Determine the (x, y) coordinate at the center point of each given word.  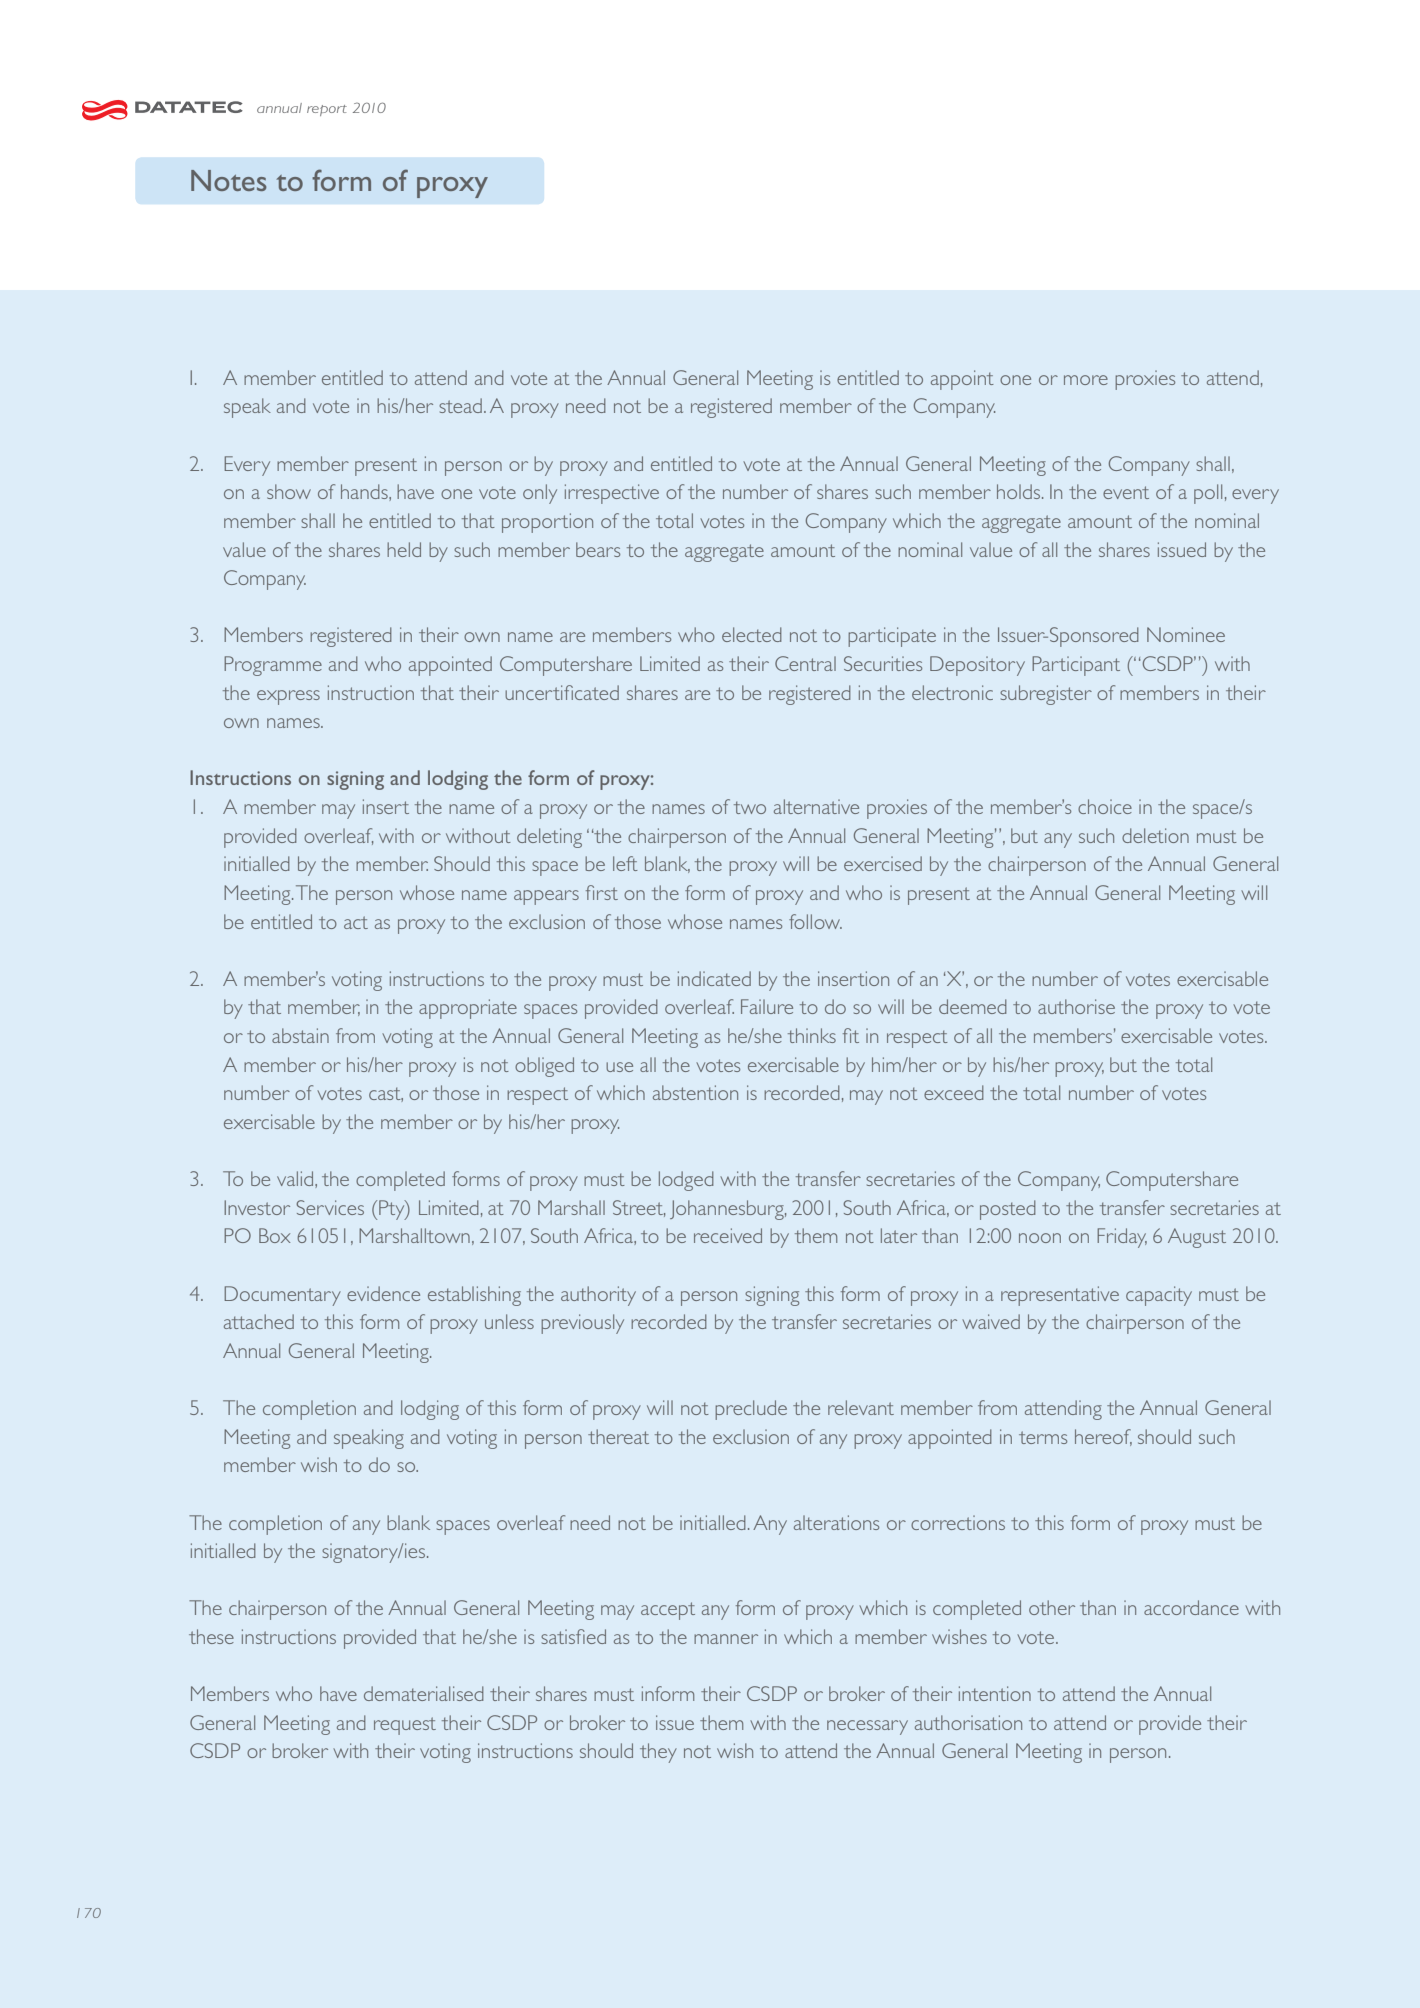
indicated (714, 978)
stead (460, 405)
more (1086, 380)
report (327, 110)
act (356, 922)
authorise (1076, 1006)
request (405, 1726)
